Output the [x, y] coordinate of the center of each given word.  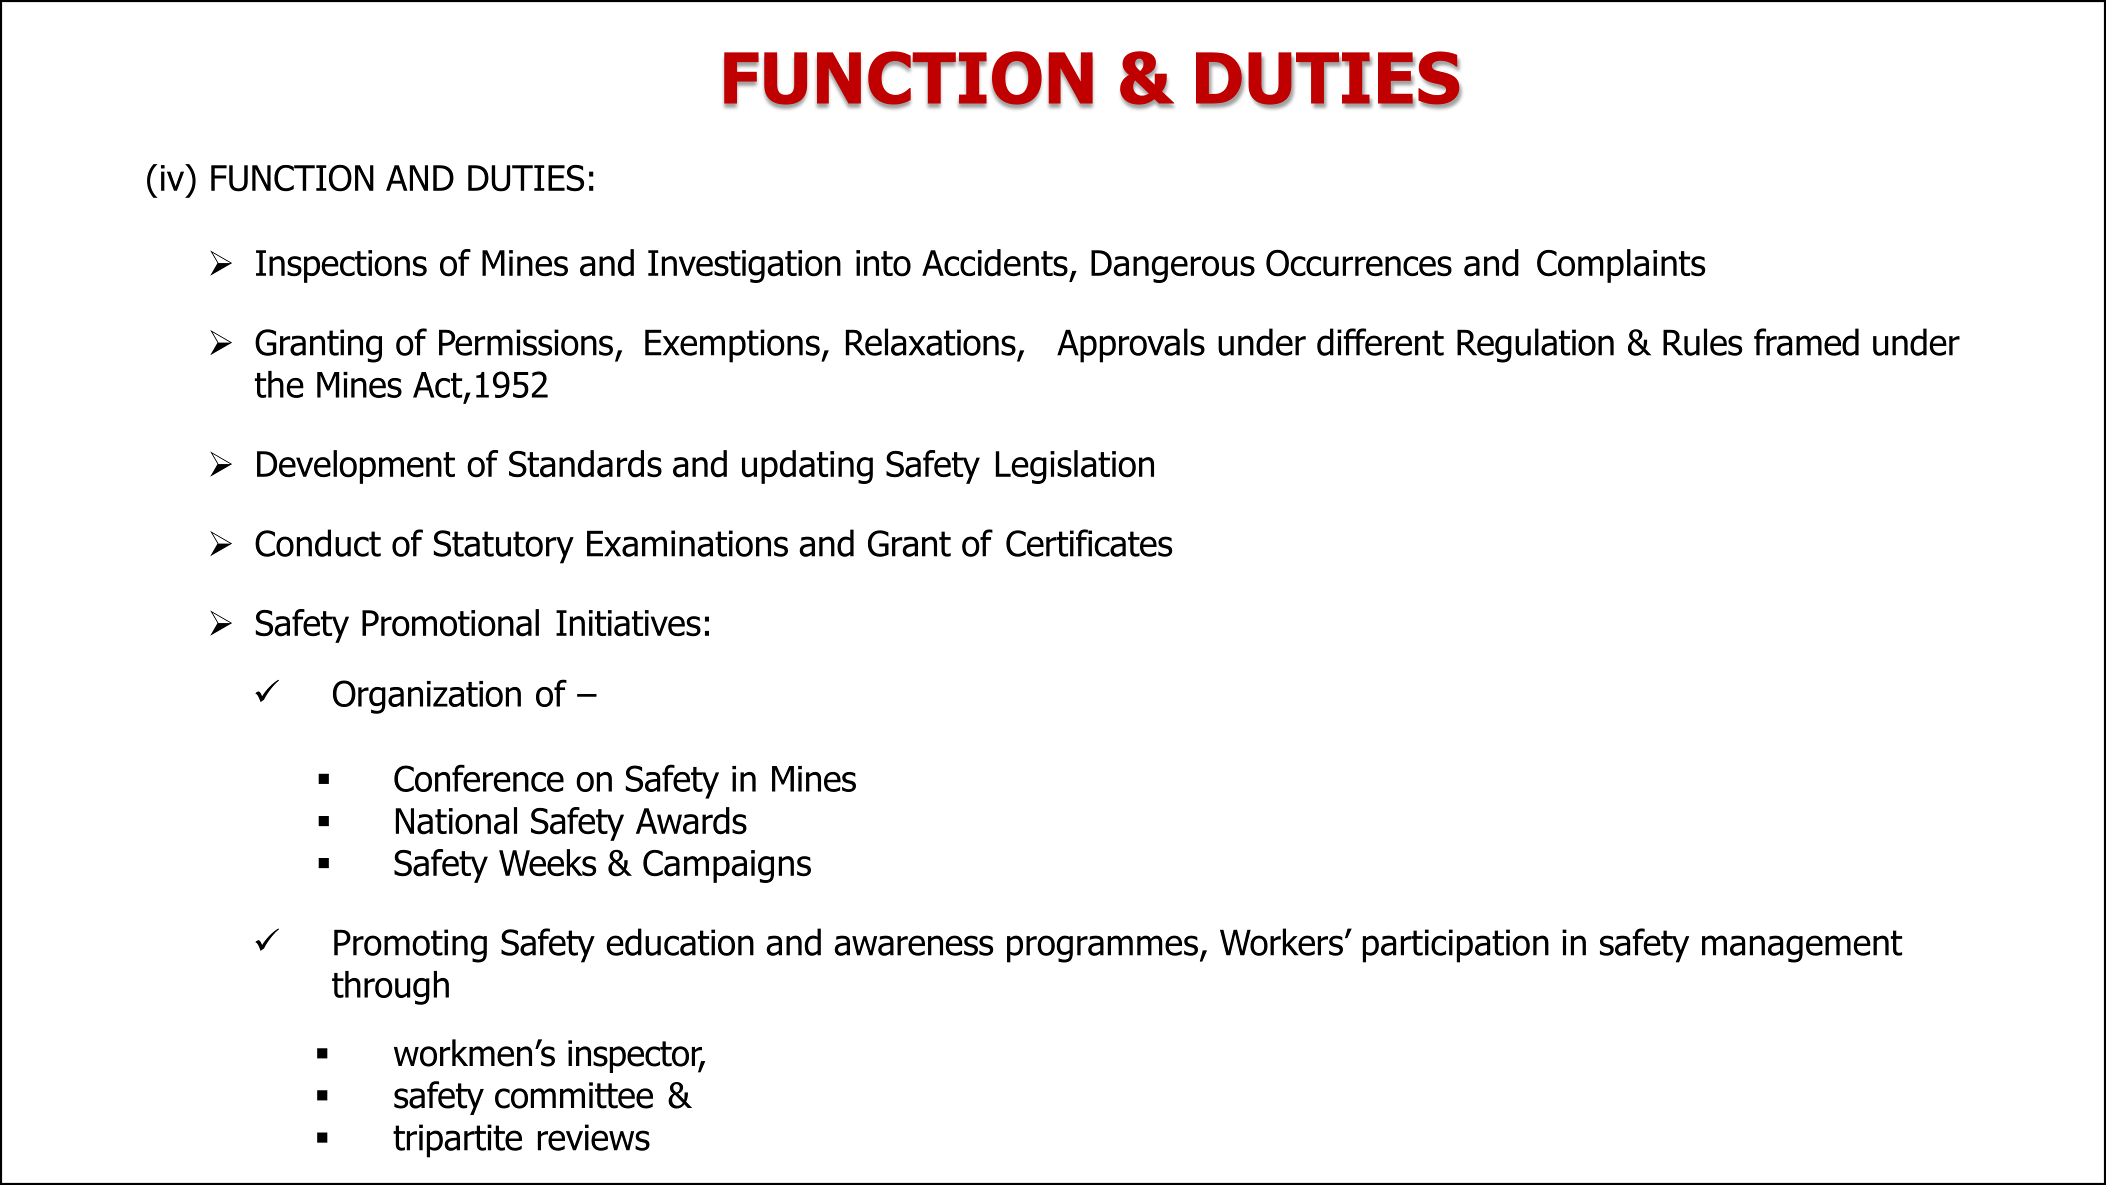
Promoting [410, 946]
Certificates [1089, 543]
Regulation [1535, 345]
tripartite [457, 1141]
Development [356, 467]
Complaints [1621, 266]
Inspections [341, 266]
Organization [427, 697]
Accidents [995, 263]
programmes [1102, 949]
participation [1456, 946]
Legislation [1075, 467]
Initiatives [628, 623]
